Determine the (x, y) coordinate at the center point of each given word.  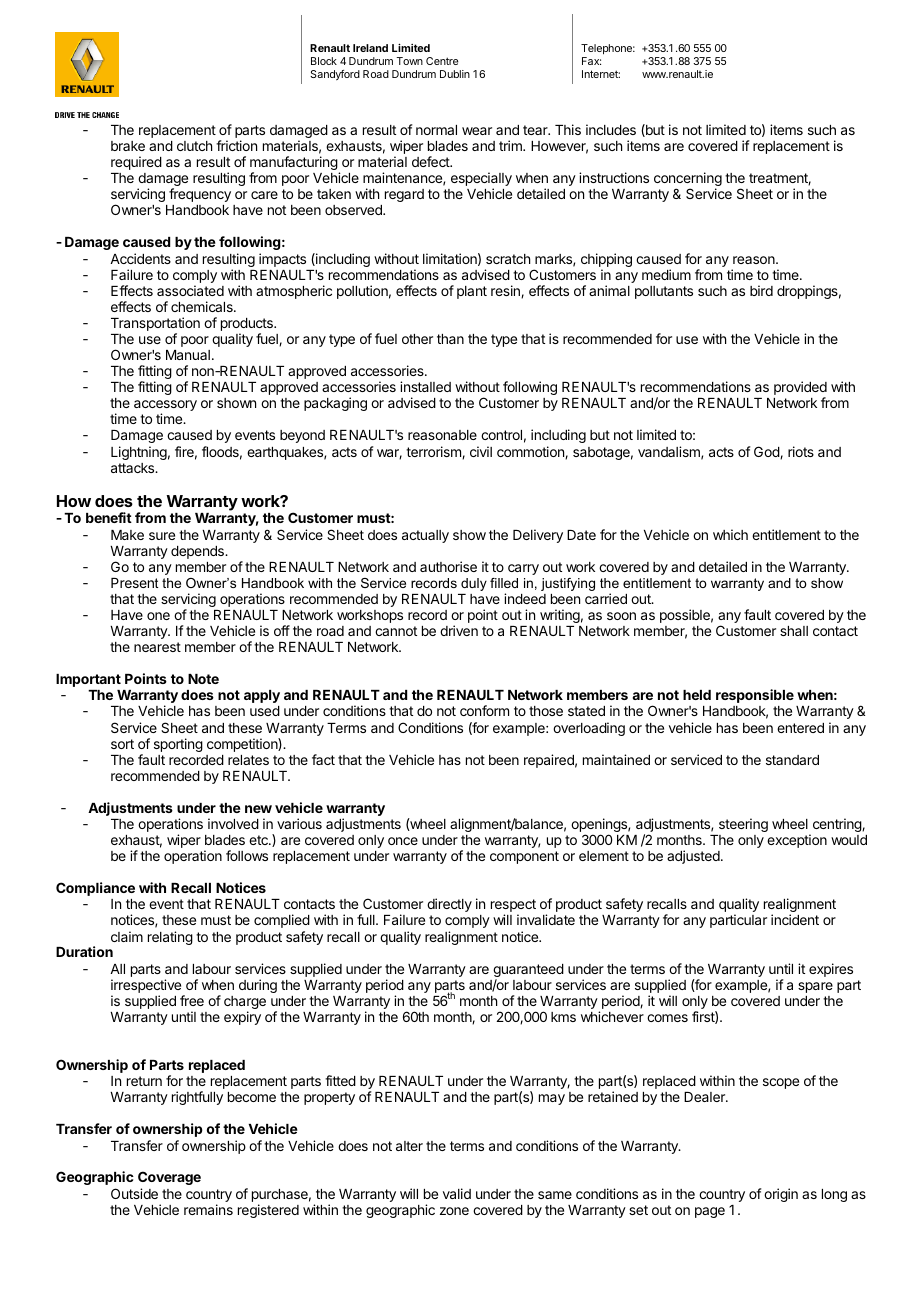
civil (481, 451)
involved (233, 823)
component (524, 857)
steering (743, 825)
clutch (194, 146)
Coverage (169, 1178)
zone (454, 1211)
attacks (134, 468)
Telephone (608, 51)
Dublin (455, 74)
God (767, 452)
